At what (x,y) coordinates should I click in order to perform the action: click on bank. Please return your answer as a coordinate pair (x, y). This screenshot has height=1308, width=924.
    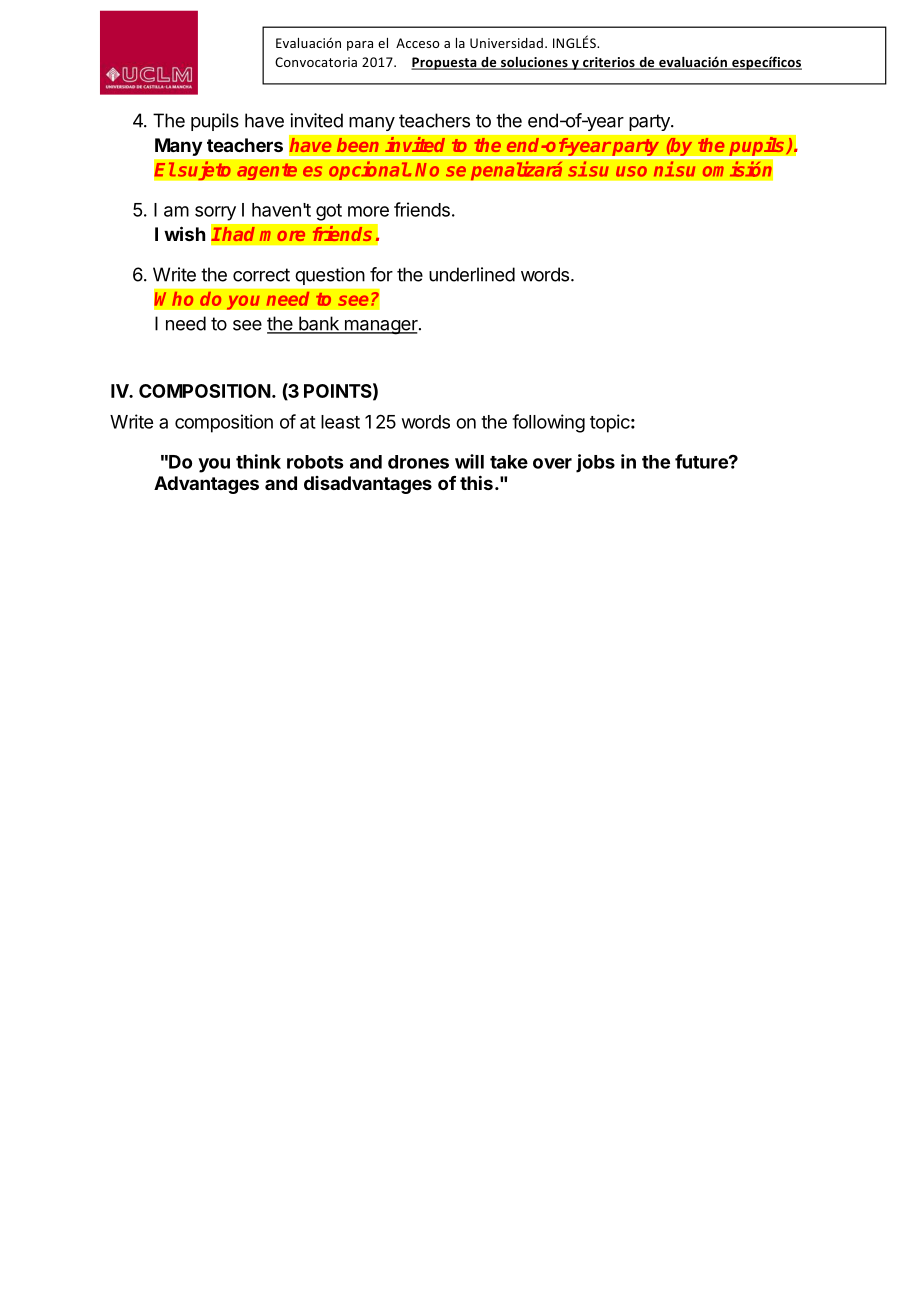
    Looking at the image, I should click on (319, 324).
